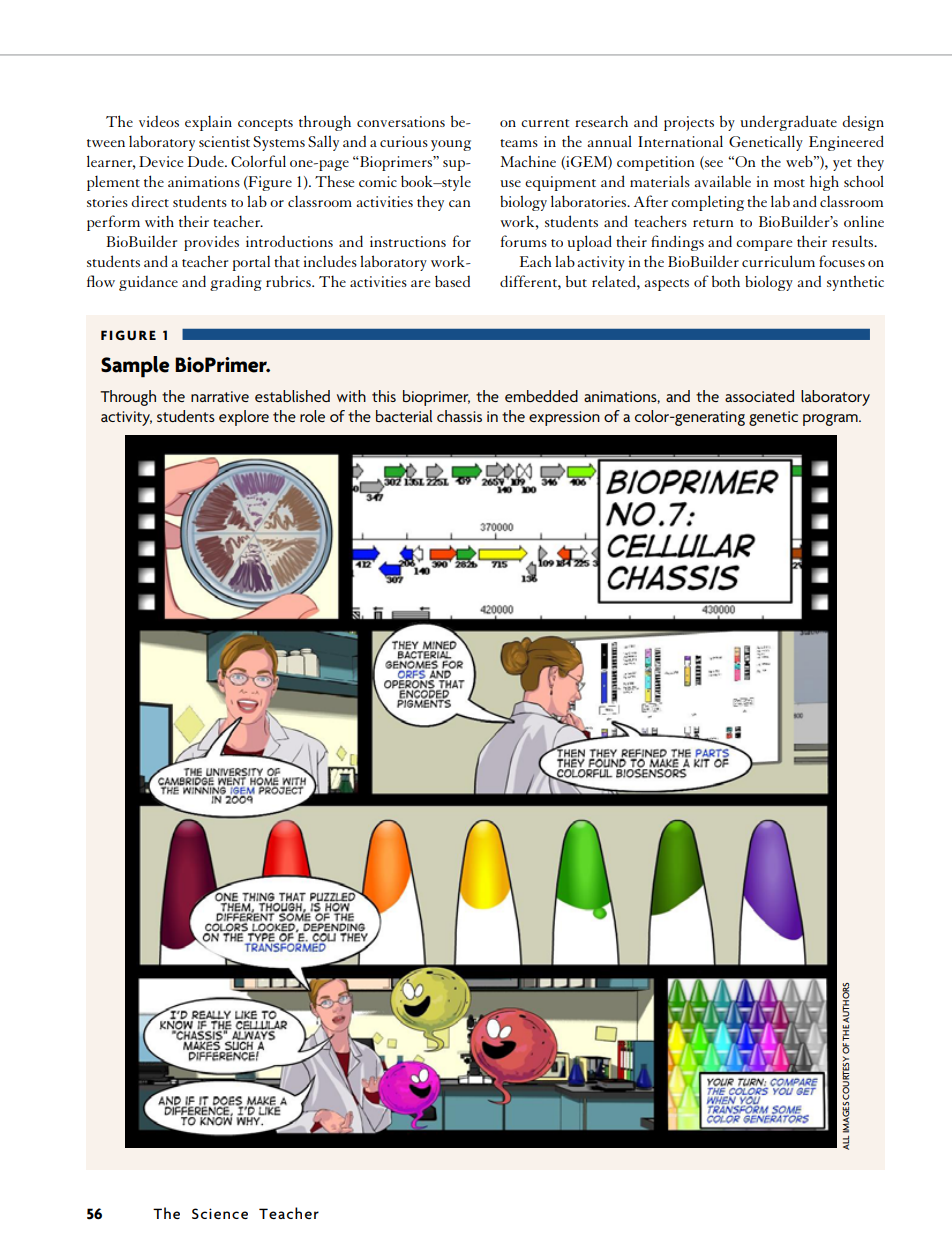  I want to click on both, so click(726, 281).
